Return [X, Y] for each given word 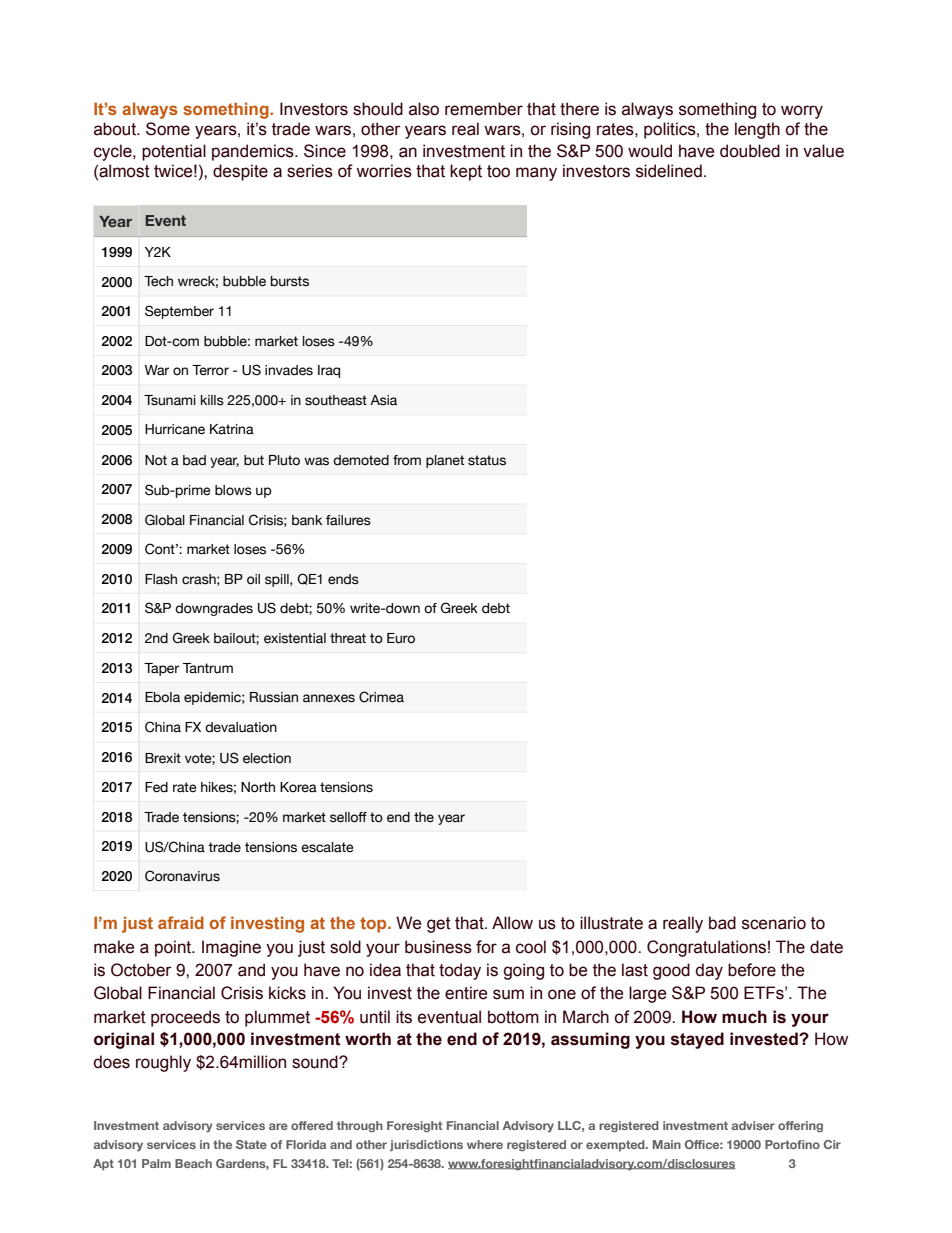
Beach [193, 1163]
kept [466, 172]
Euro [401, 638]
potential [174, 152]
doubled [750, 151]
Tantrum [208, 668]
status [487, 460]
